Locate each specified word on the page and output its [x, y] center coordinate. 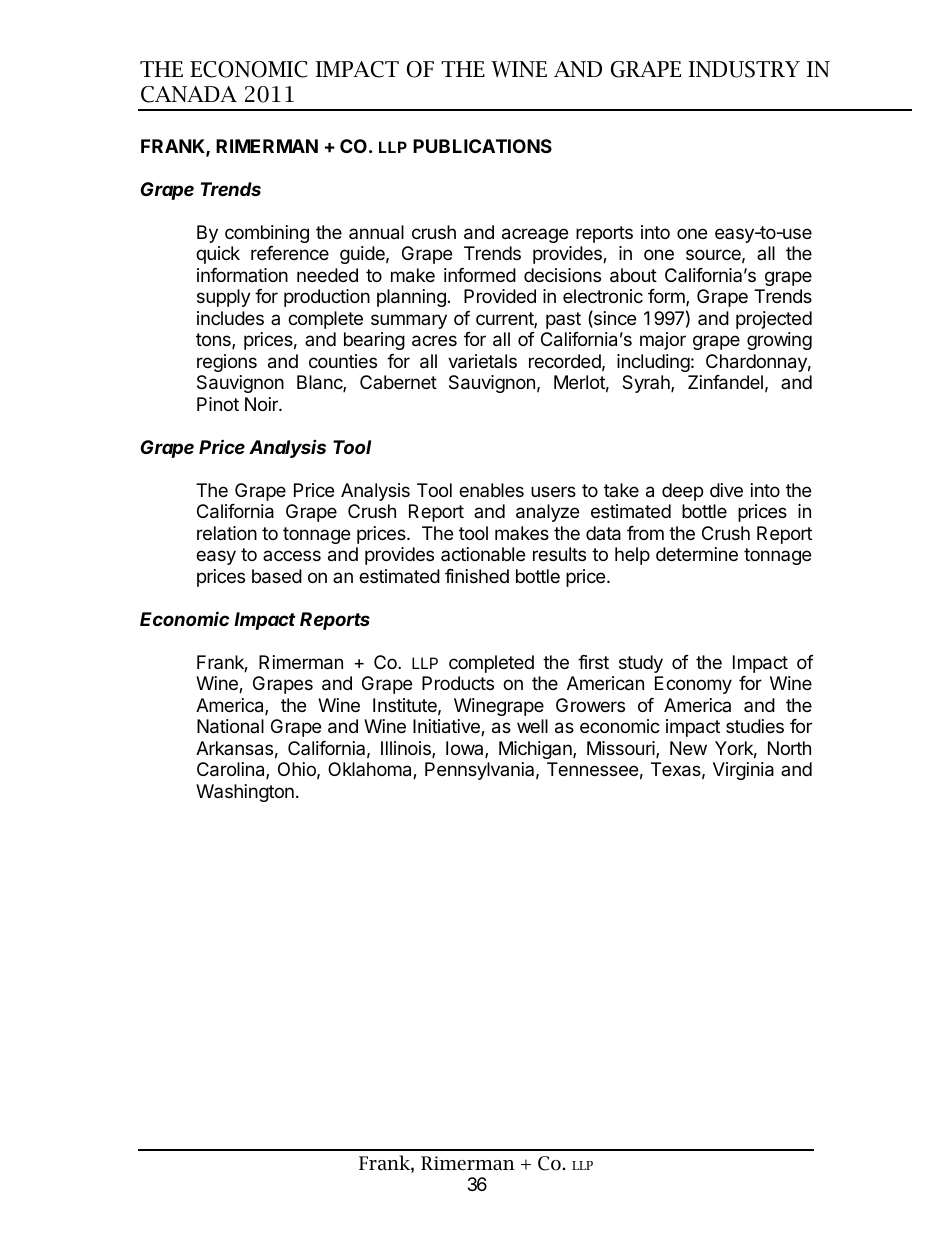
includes [230, 318]
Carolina [232, 770]
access [292, 555]
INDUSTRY [744, 69]
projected [774, 320]
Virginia [743, 771]
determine [697, 554]
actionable [483, 554]
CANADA [189, 94]
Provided [500, 296]
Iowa [466, 749]
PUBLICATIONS [482, 146]
